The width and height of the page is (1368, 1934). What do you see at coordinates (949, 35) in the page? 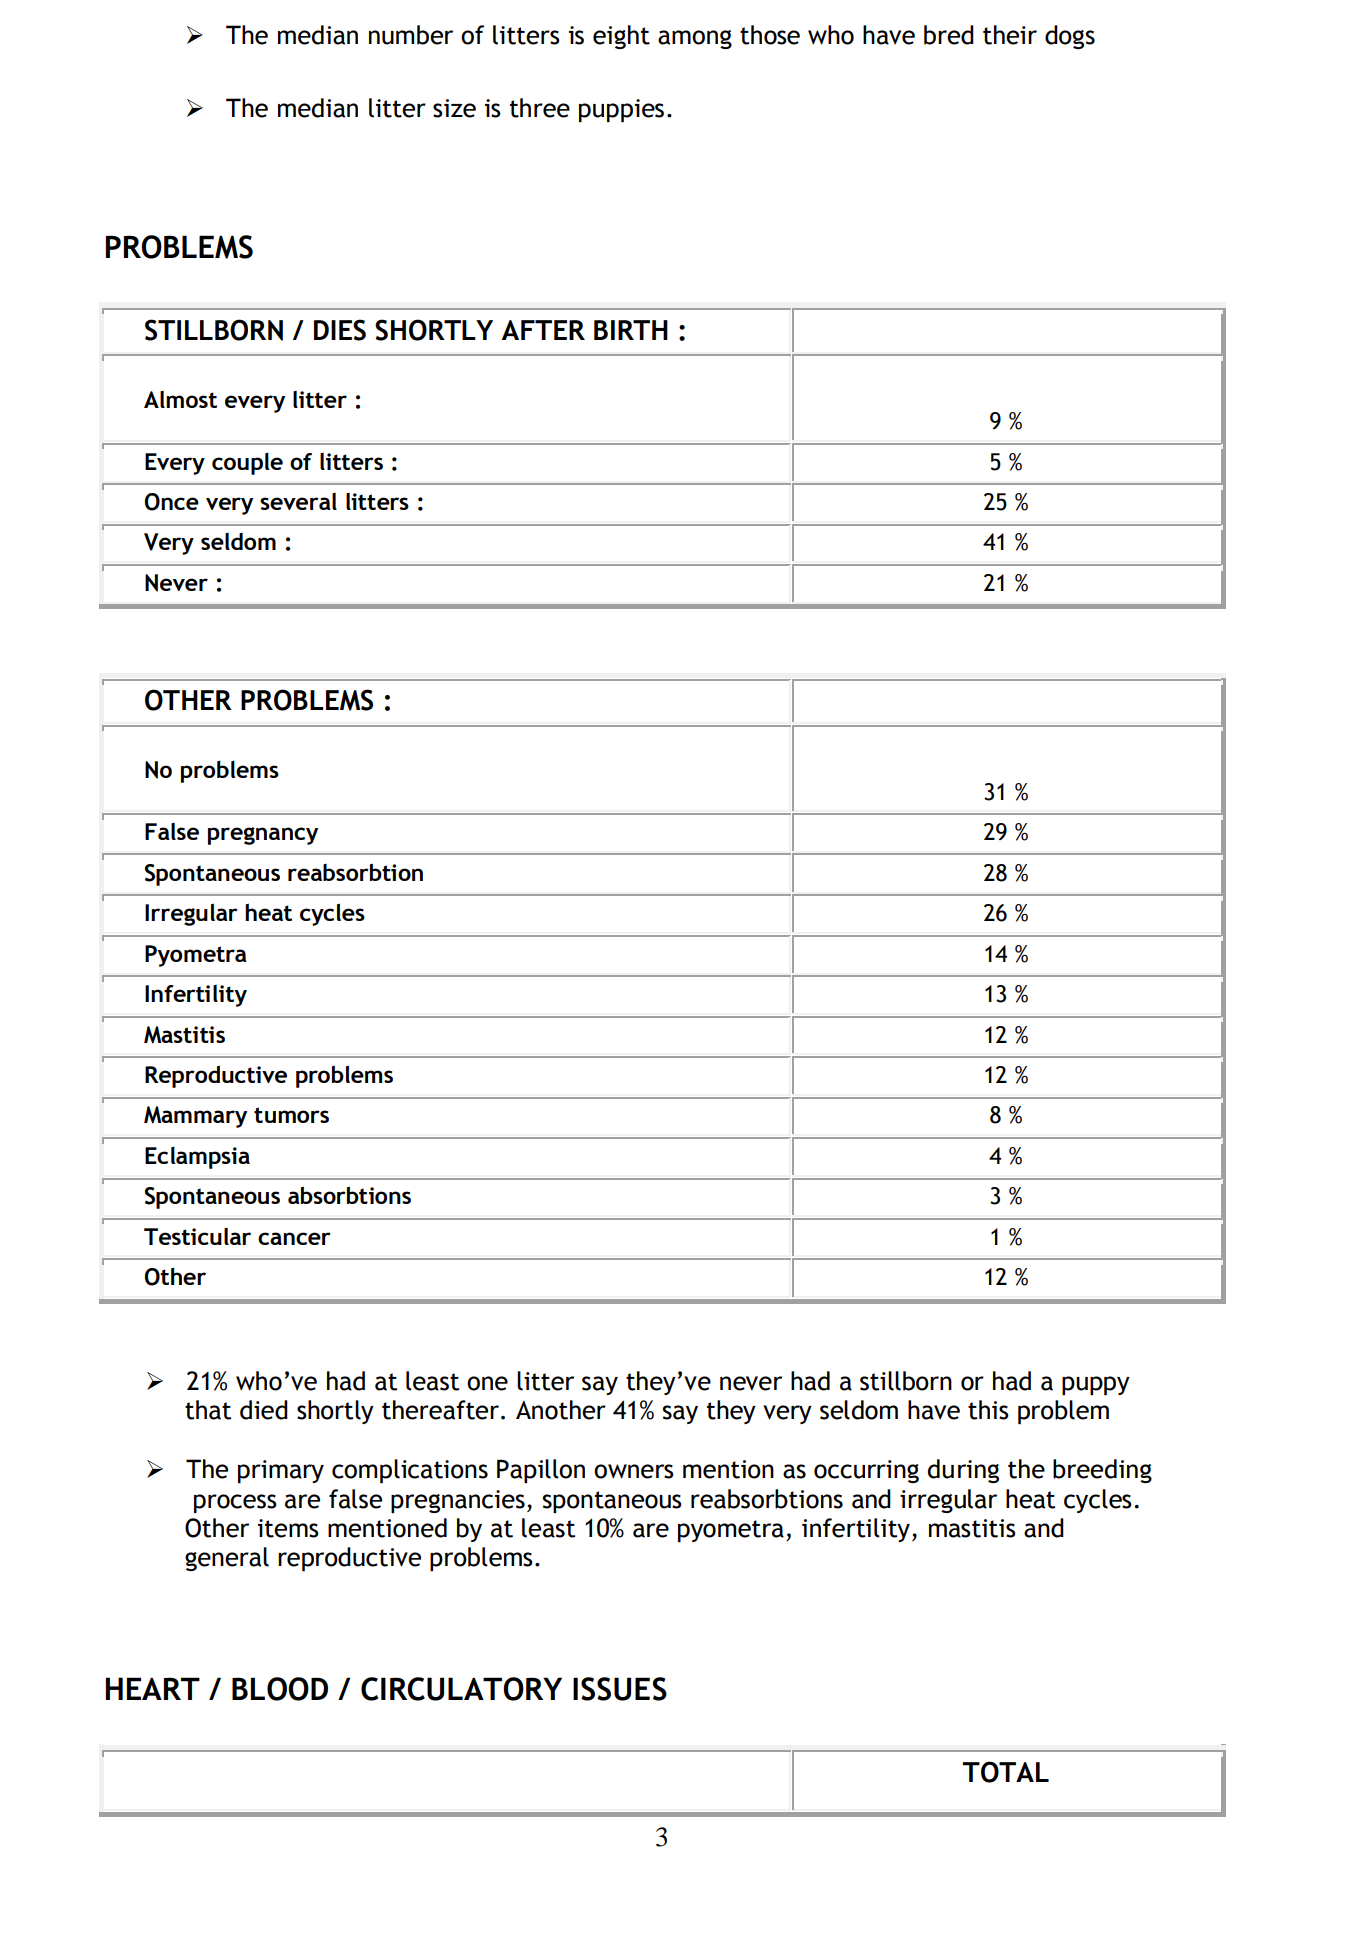
I see `bred` at bounding box center [949, 35].
